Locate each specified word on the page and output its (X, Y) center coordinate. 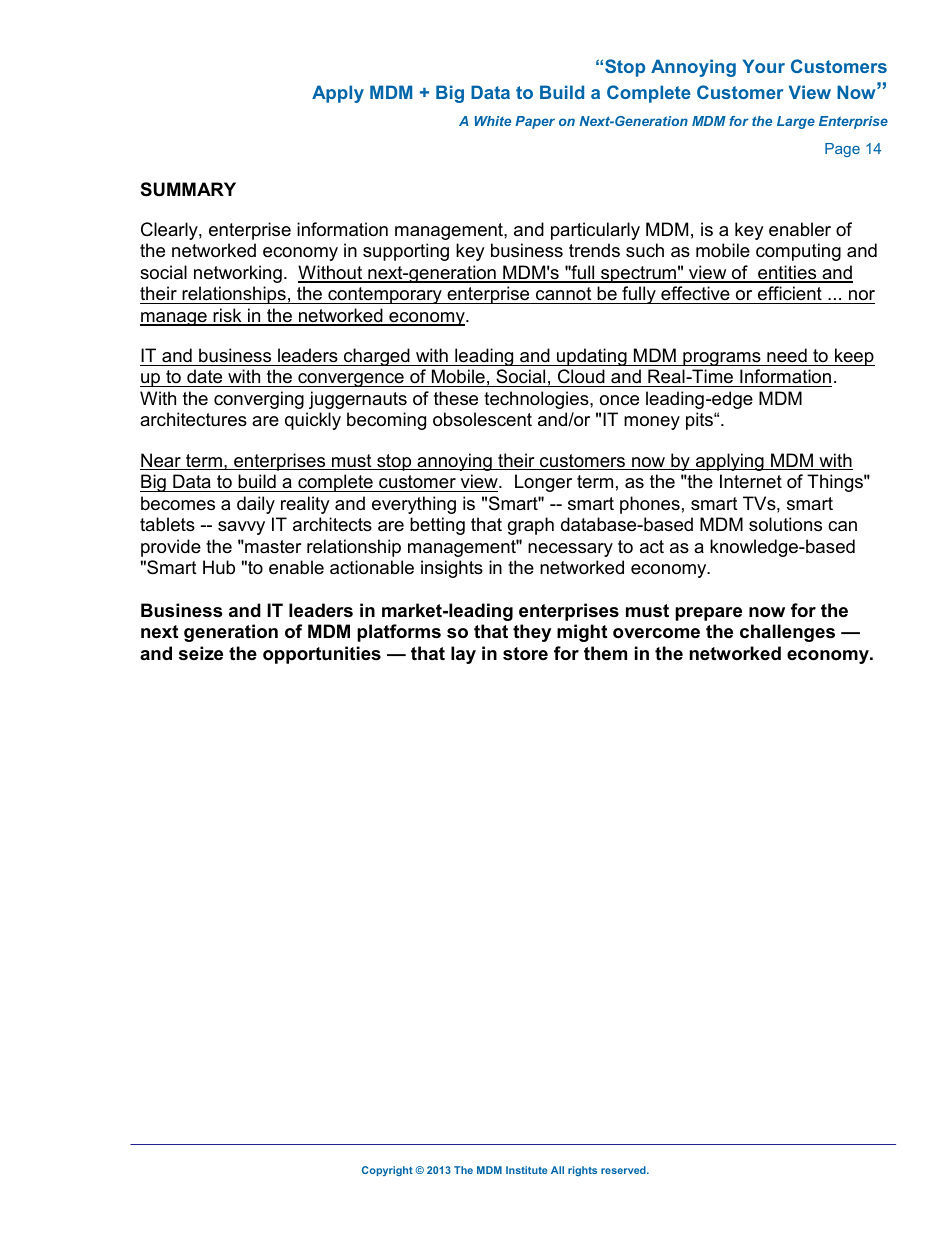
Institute (526, 1170)
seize (201, 653)
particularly (595, 231)
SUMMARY (188, 189)
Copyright (387, 1171)
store (525, 654)
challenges (787, 633)
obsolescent (482, 419)
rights (582, 1171)
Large (796, 122)
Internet (751, 481)
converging (259, 400)
